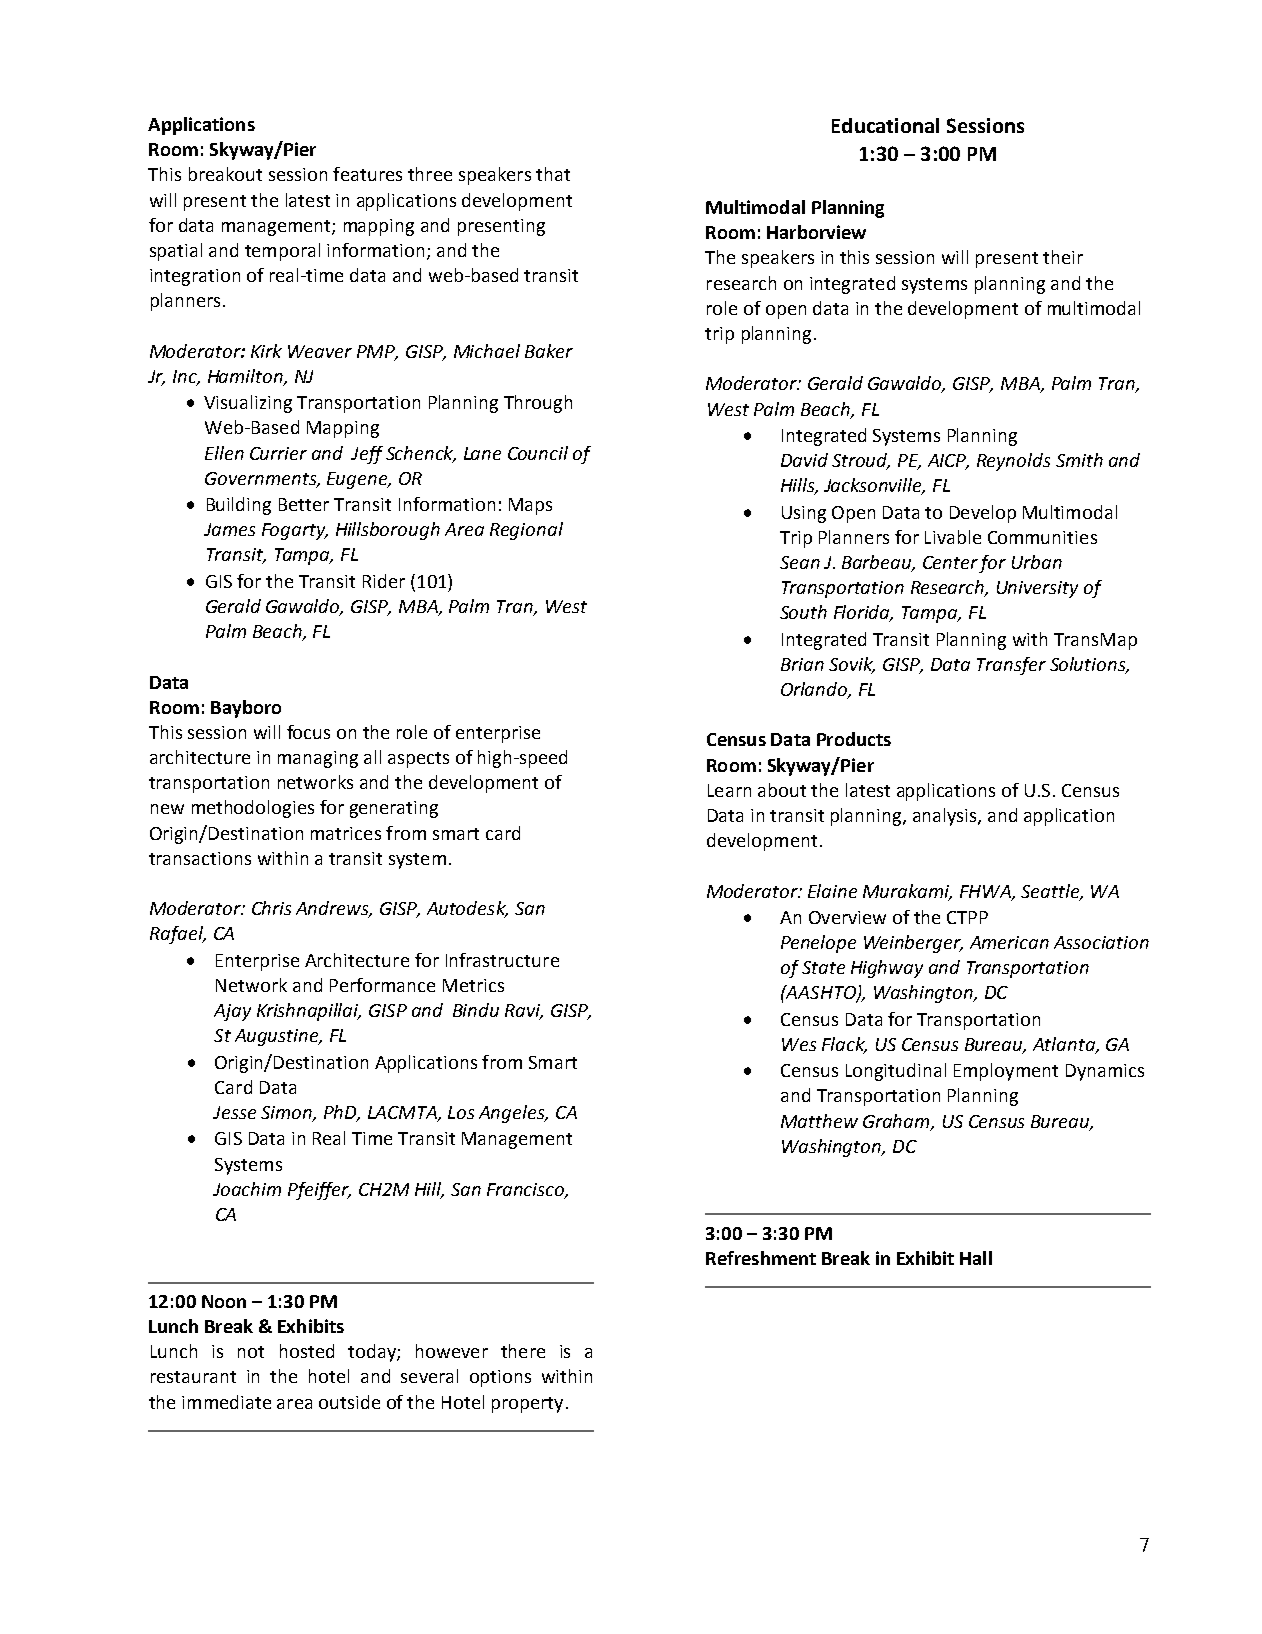 This document has width=1262, height=1634. What do you see at coordinates (367, 174) in the document?
I see `features` at bounding box center [367, 174].
